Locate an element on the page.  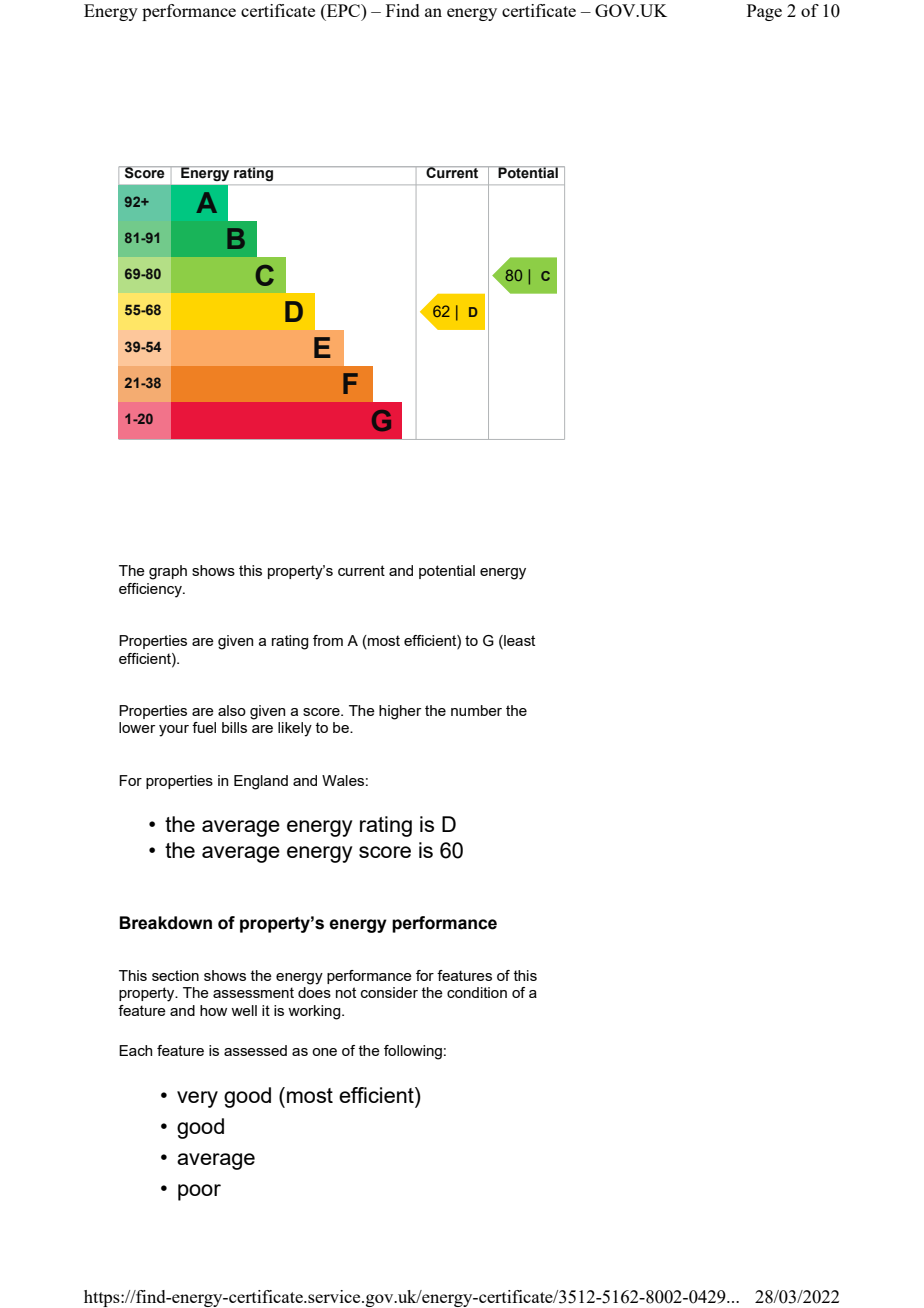
from is located at coordinates (328, 640).
